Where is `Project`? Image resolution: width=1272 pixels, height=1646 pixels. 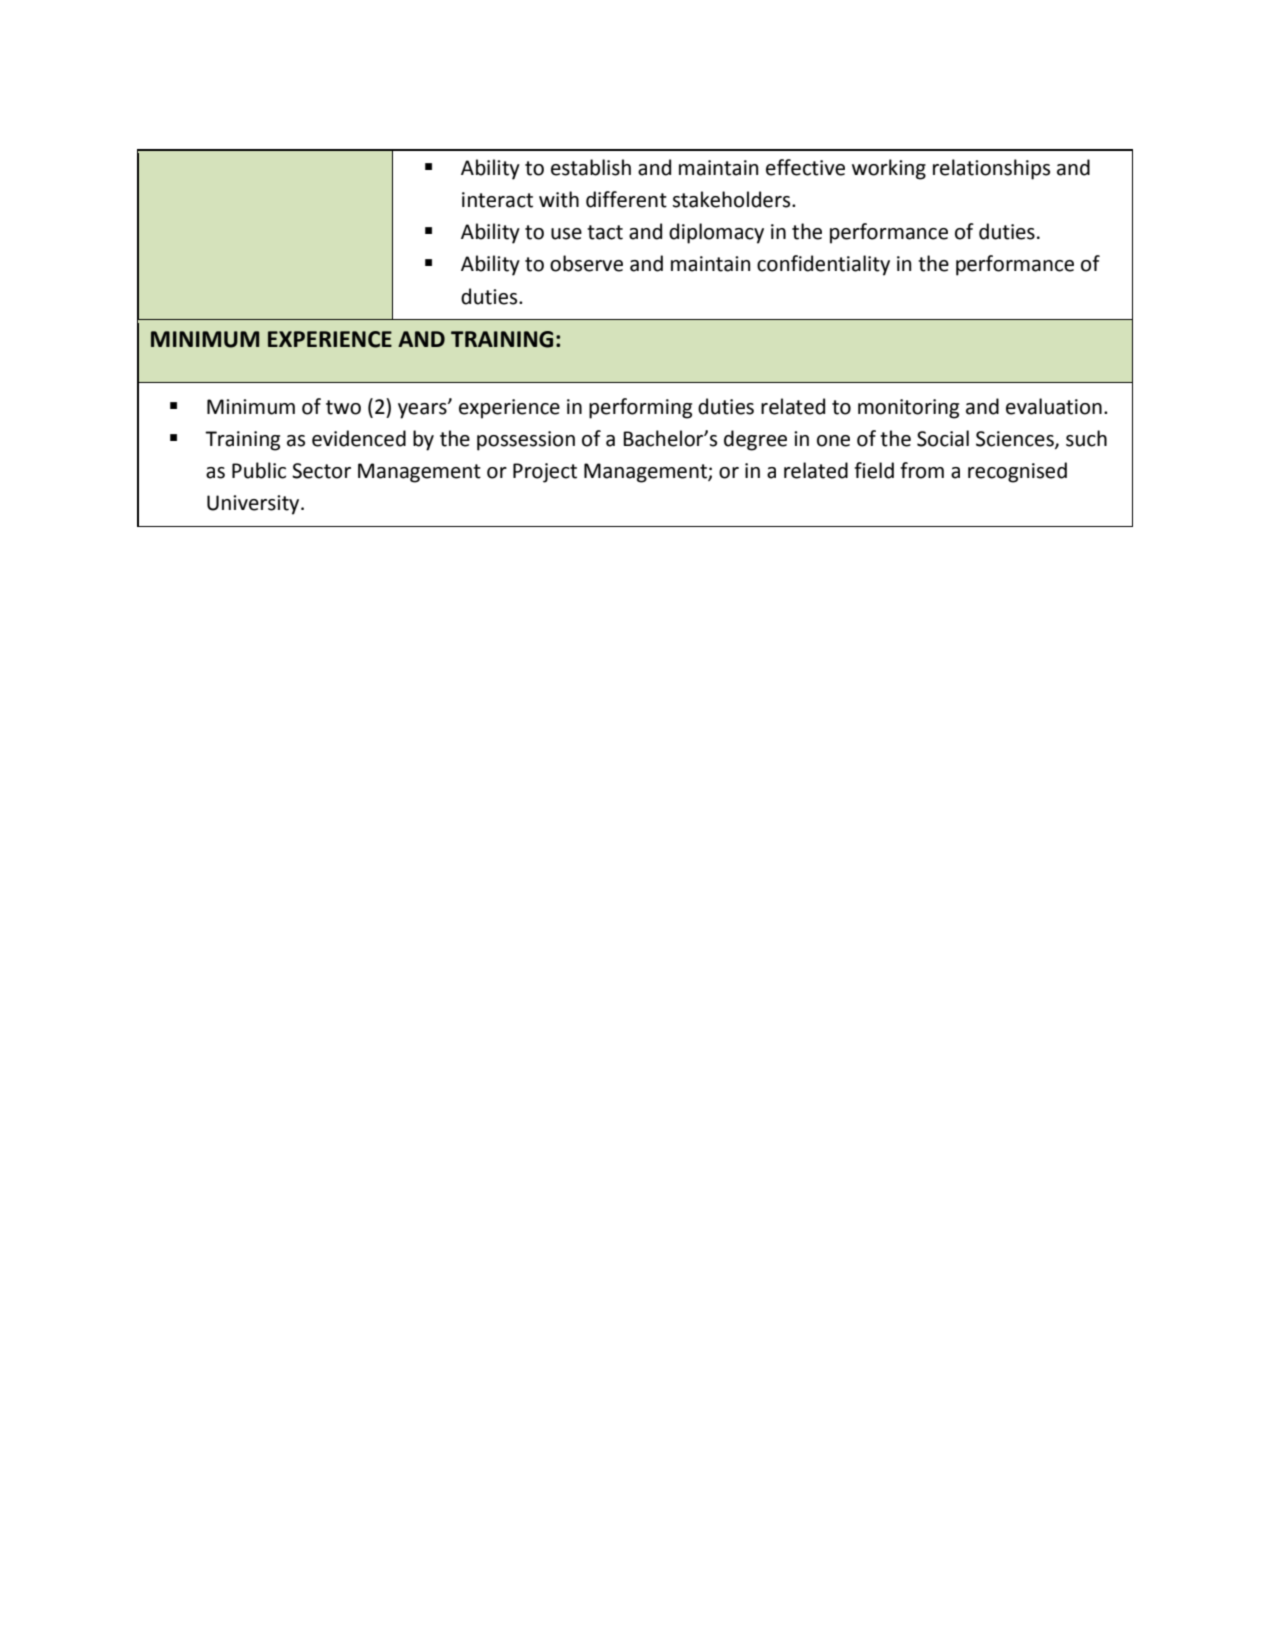
Project is located at coordinates (545, 473).
